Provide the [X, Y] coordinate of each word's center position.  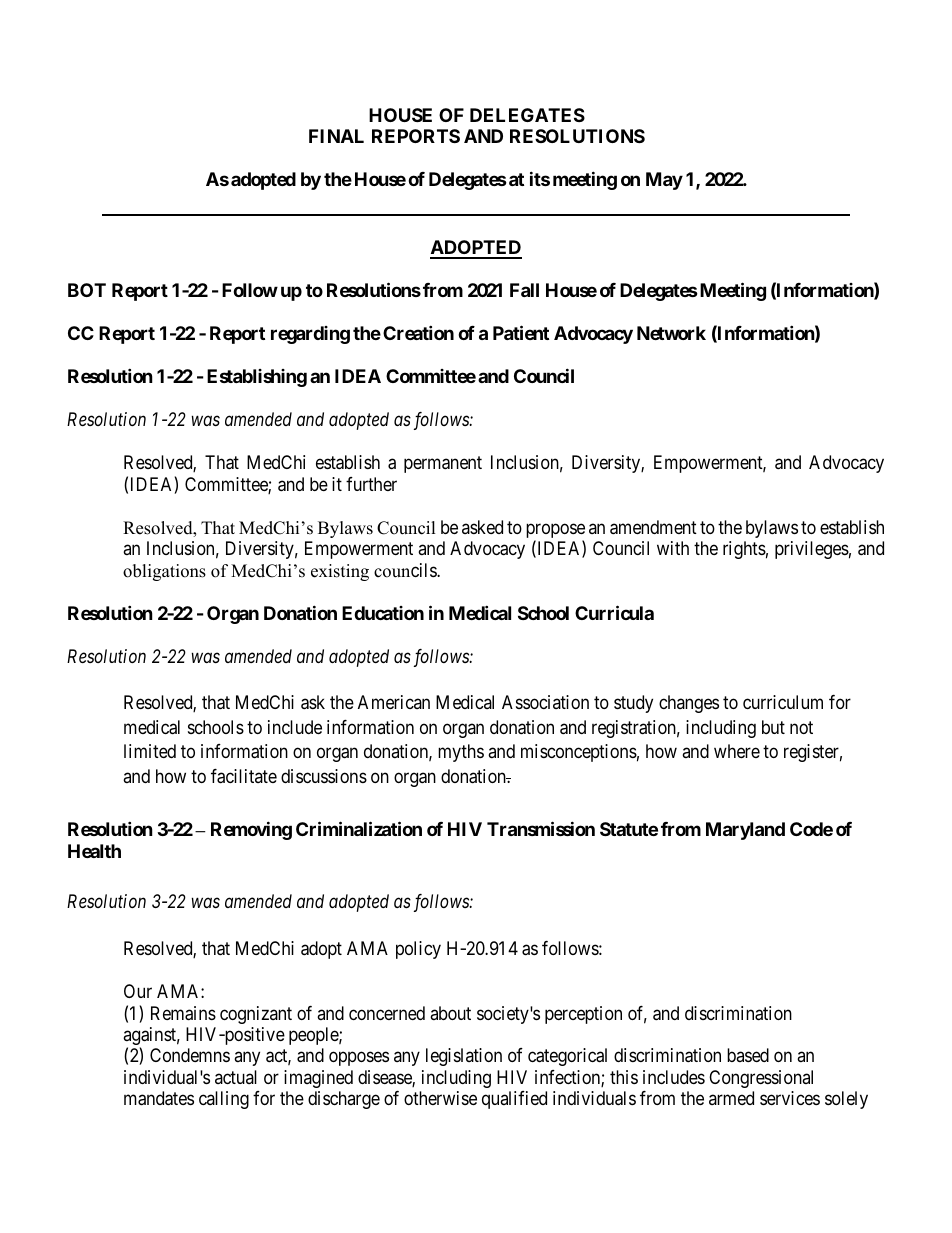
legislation [464, 1057]
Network [671, 333]
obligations [164, 572]
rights [744, 550]
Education [383, 613]
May [664, 181]
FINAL [336, 136]
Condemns [190, 1055]
